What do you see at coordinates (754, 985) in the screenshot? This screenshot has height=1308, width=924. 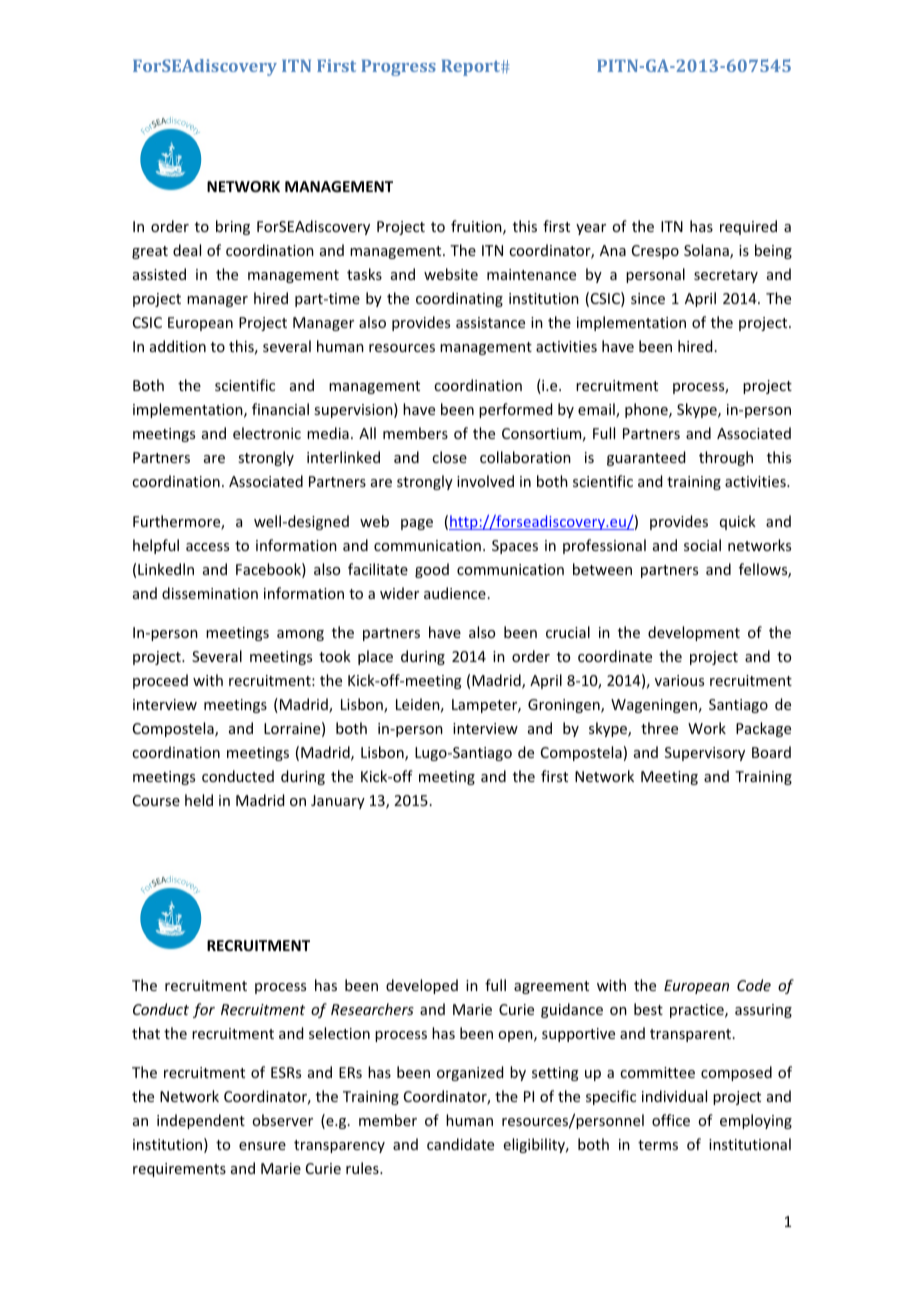 I see `Code` at bounding box center [754, 985].
